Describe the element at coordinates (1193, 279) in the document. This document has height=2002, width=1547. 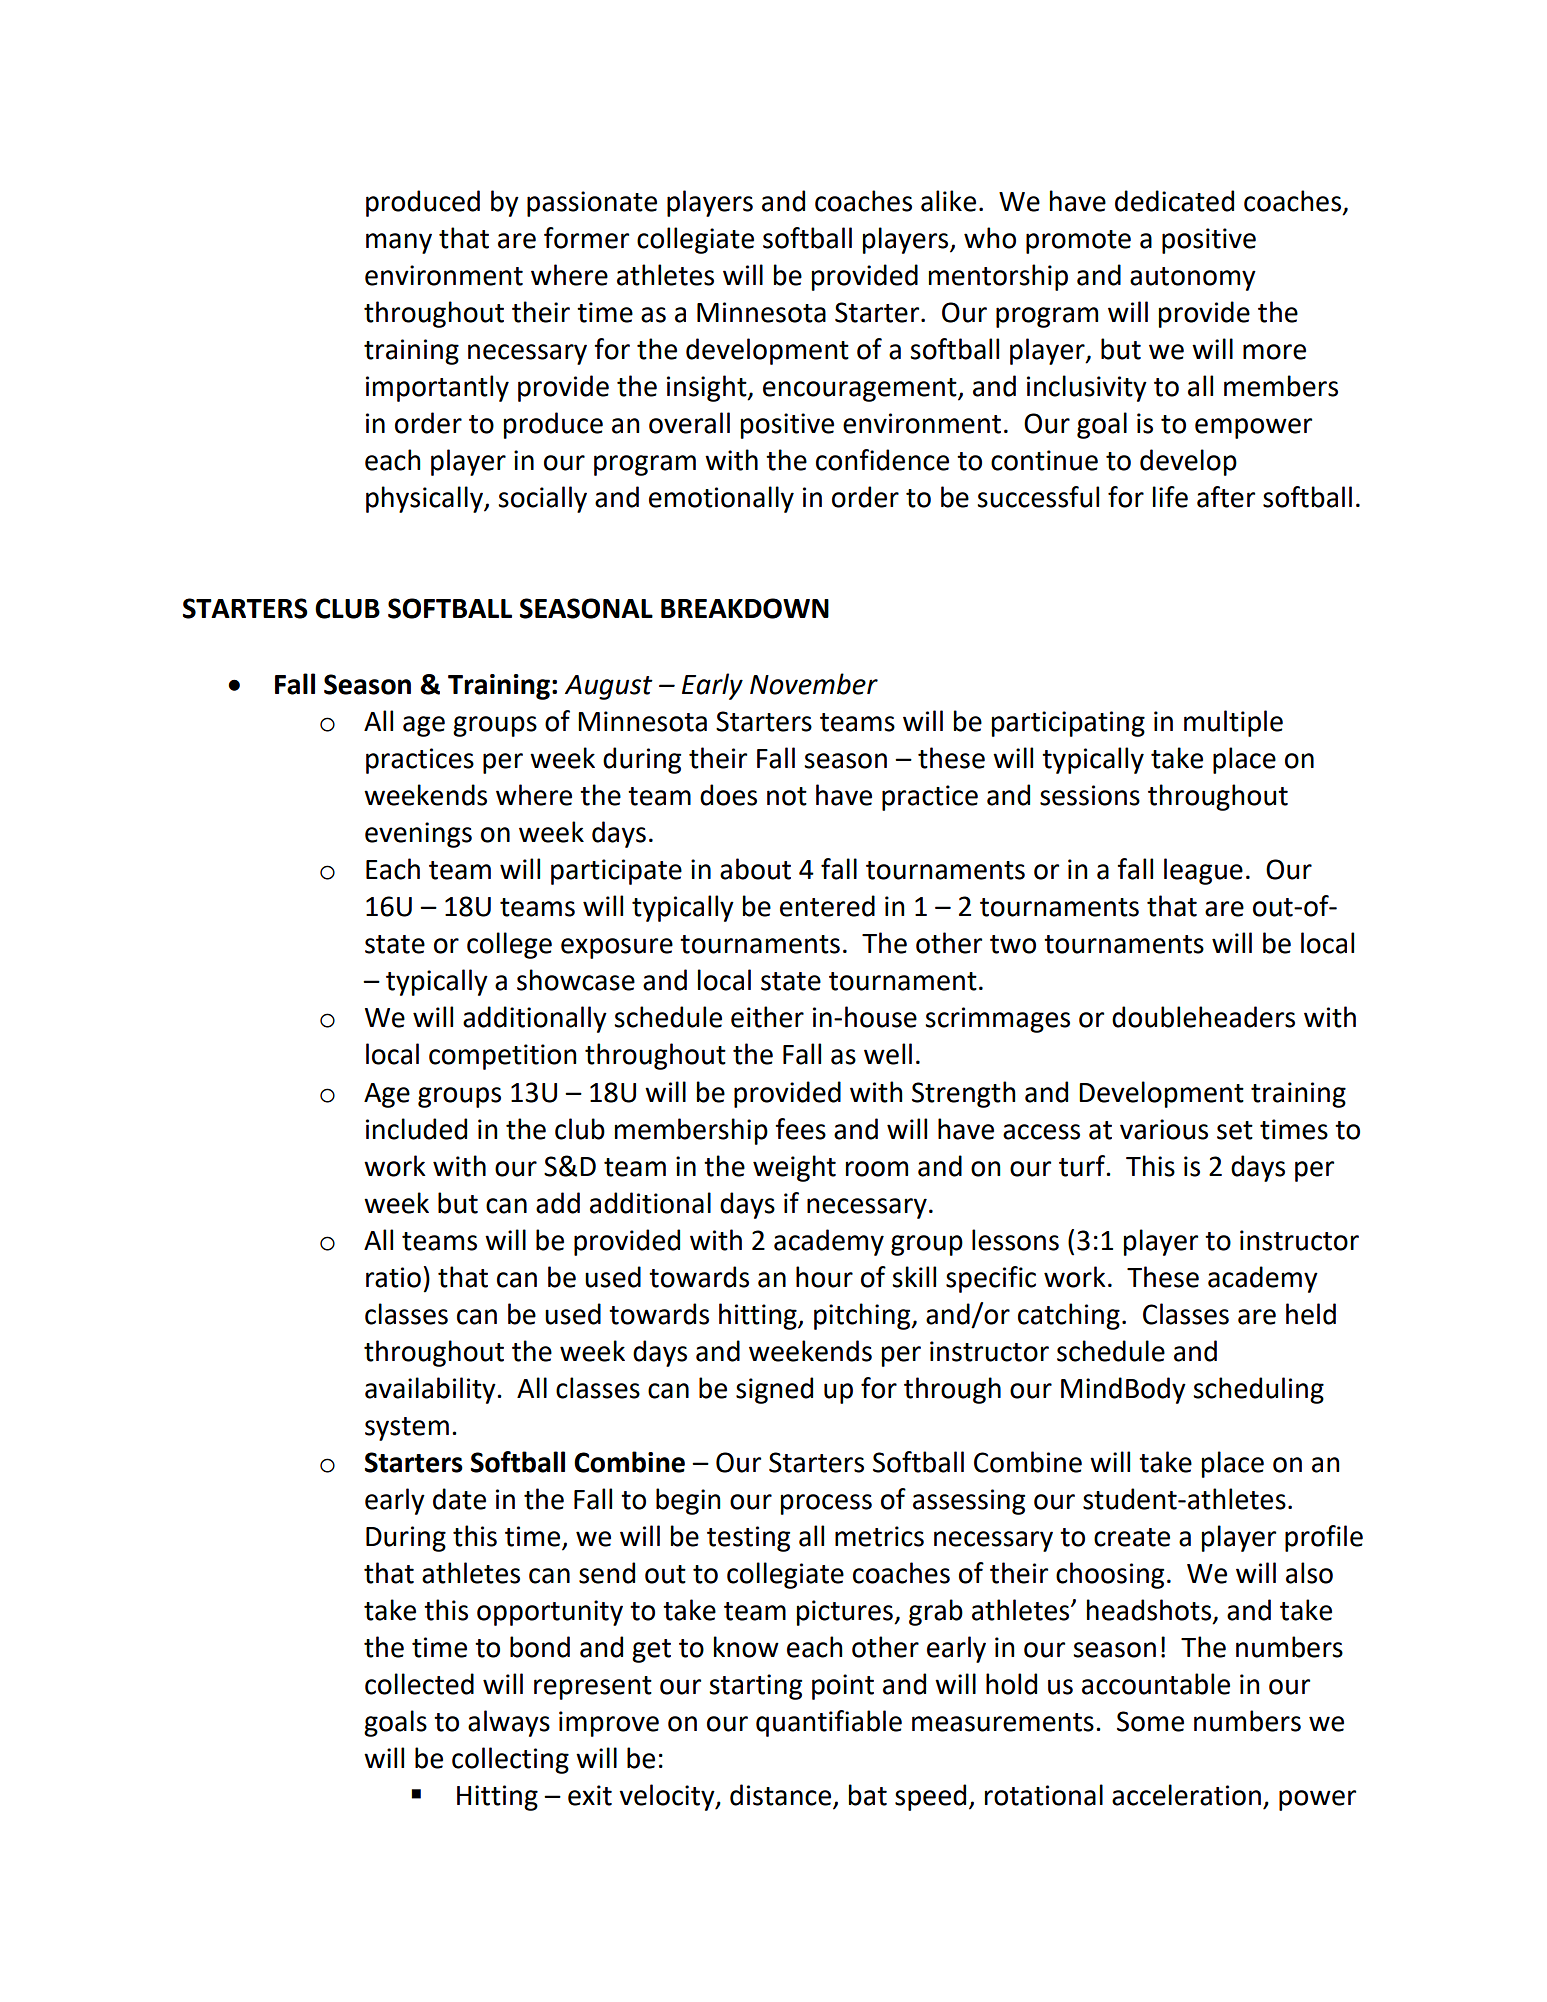
I see `autonomy` at that location.
